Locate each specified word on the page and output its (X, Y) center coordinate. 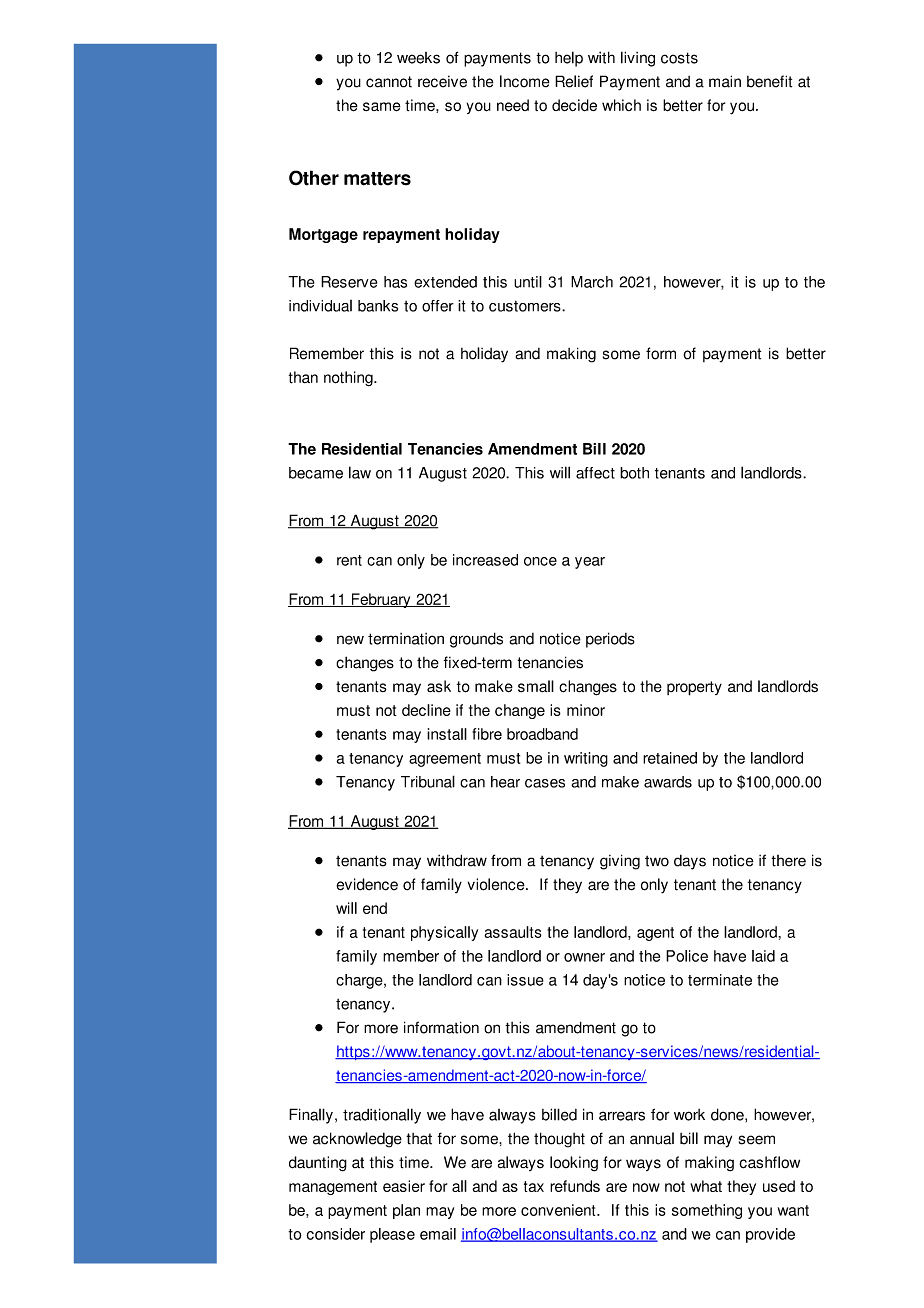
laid (763, 956)
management (333, 1188)
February (381, 600)
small (536, 686)
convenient (559, 1210)
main (725, 81)
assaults (513, 932)
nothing (349, 379)
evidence (367, 884)
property (694, 688)
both (634, 473)
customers (526, 306)
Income (525, 81)
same (382, 107)
